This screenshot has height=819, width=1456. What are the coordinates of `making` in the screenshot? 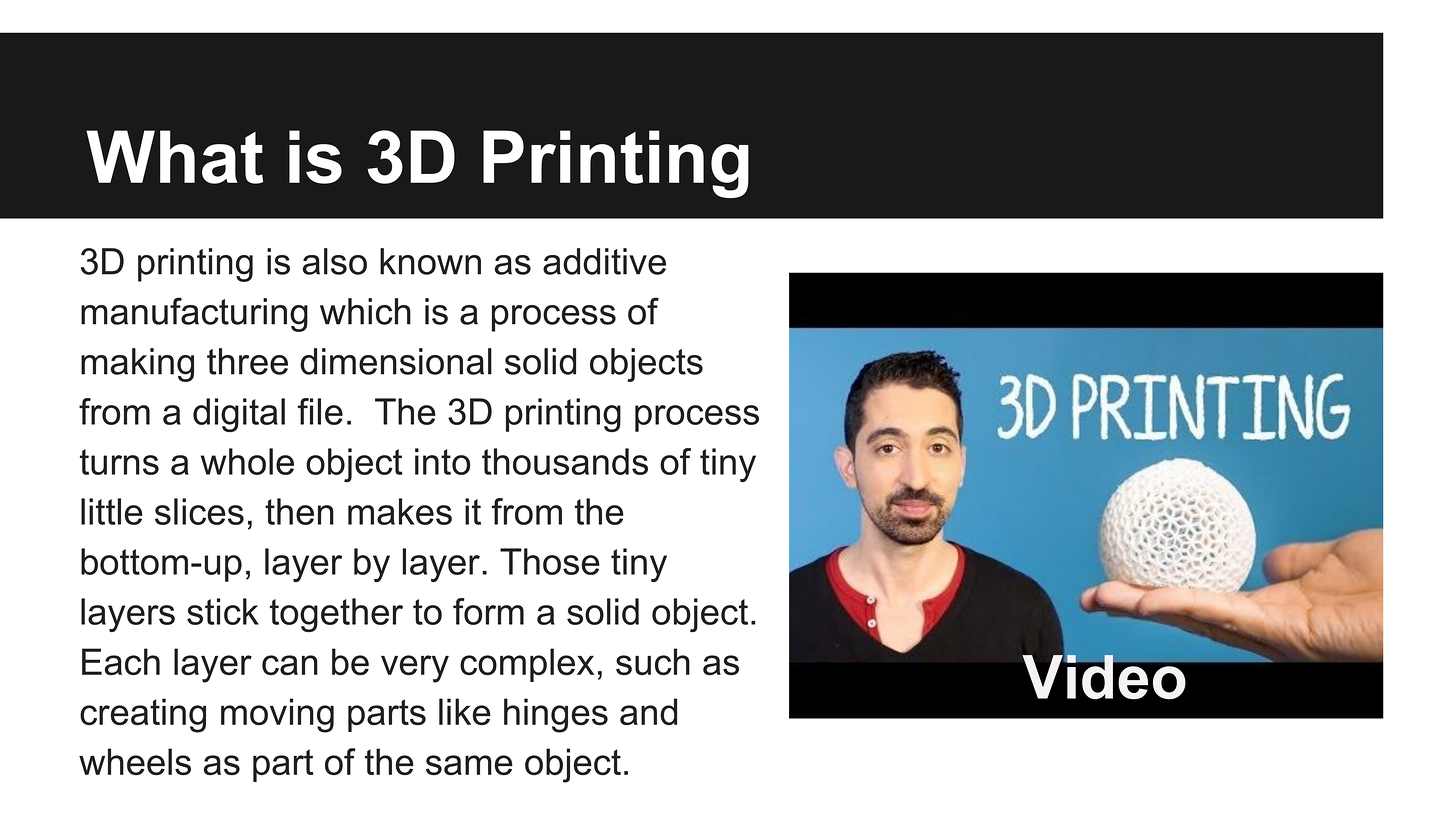 It's located at (137, 365).
